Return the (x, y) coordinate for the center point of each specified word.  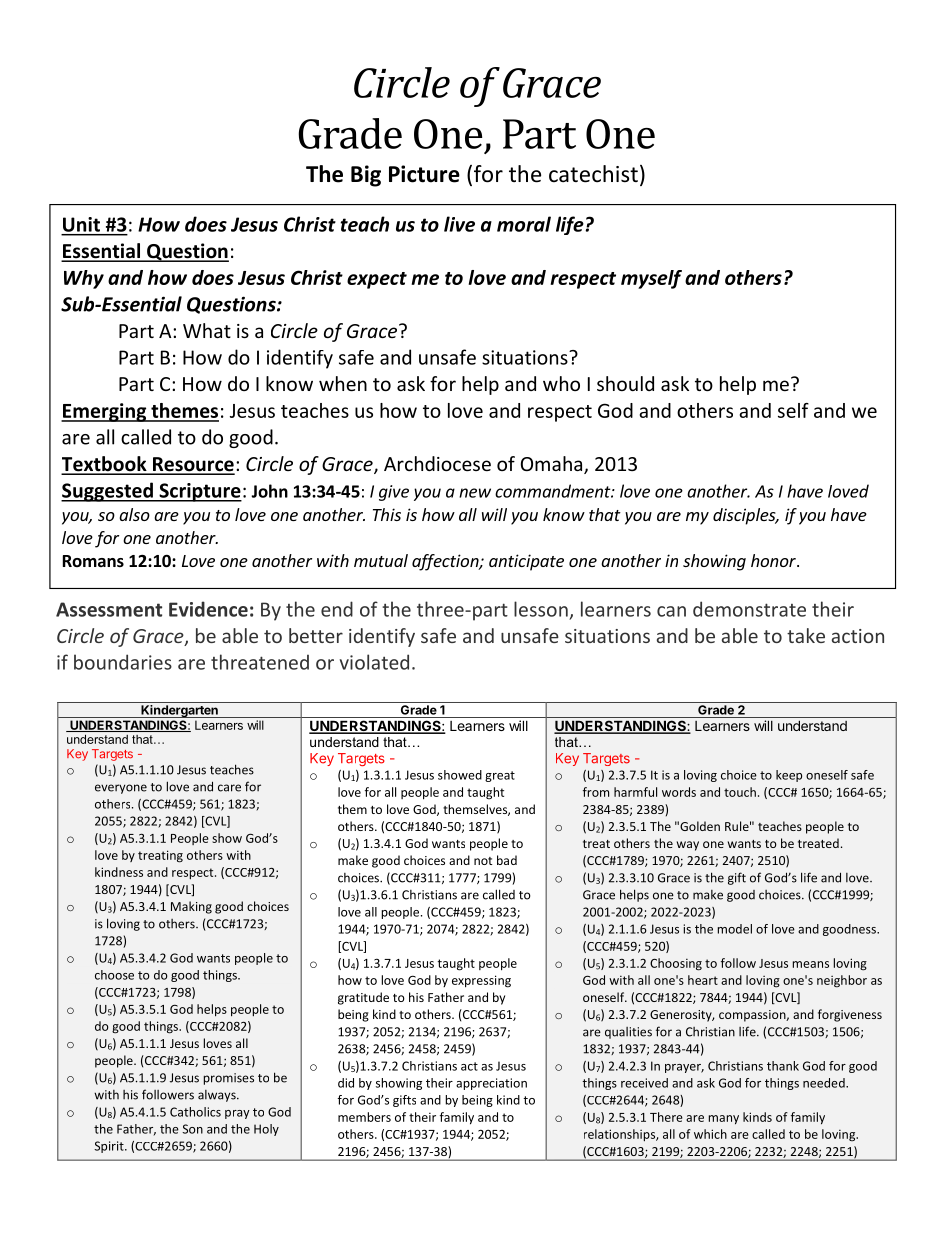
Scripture (199, 492)
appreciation (491, 1084)
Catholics (195, 1112)
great (500, 776)
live (459, 224)
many (723, 1119)
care (229, 788)
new (475, 493)
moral (524, 224)
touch (740, 792)
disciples (745, 516)
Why (84, 279)
